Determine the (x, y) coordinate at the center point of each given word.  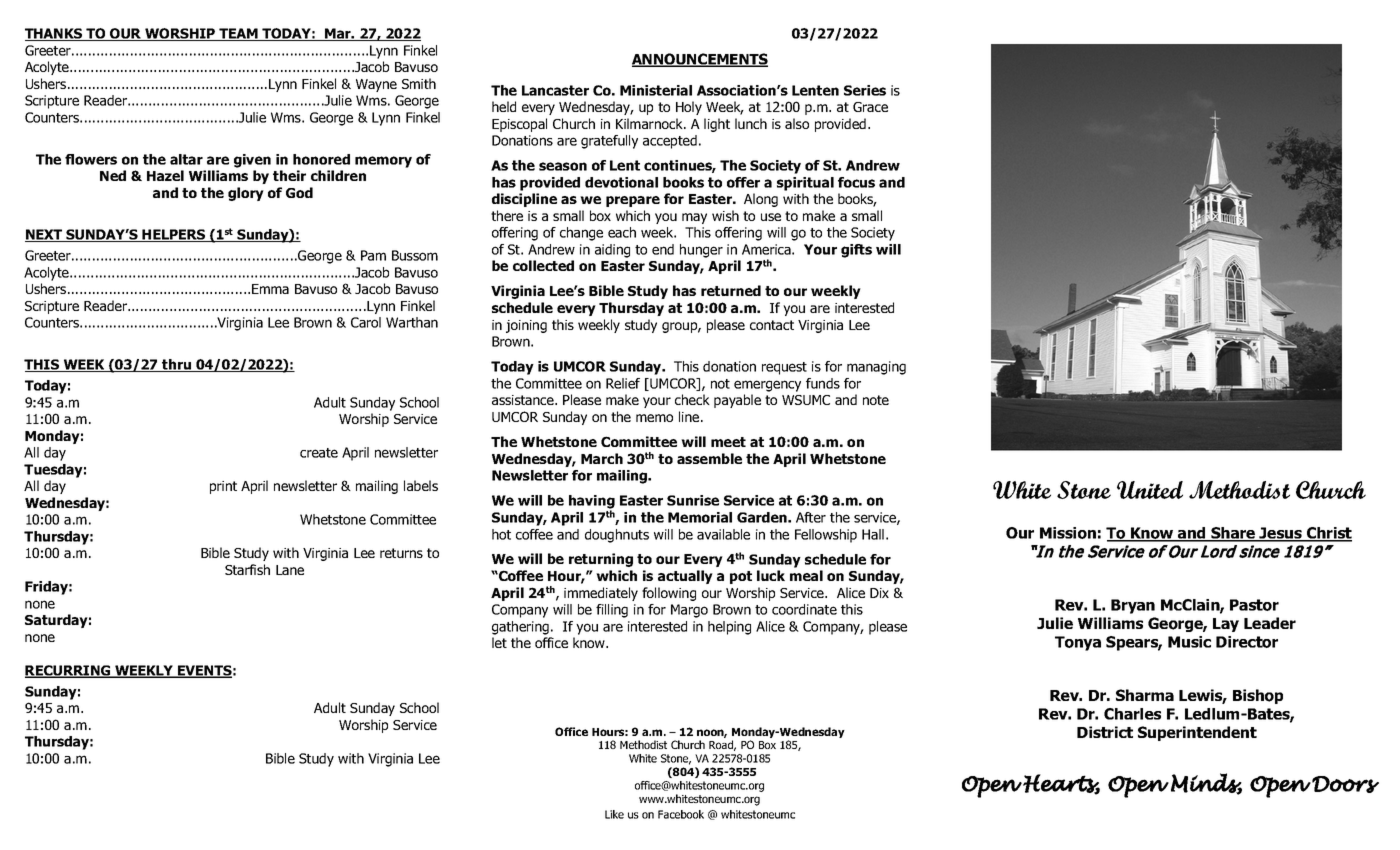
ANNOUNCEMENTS (700, 60)
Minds (1206, 784)
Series (865, 90)
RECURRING (69, 671)
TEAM (238, 34)
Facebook (681, 814)
